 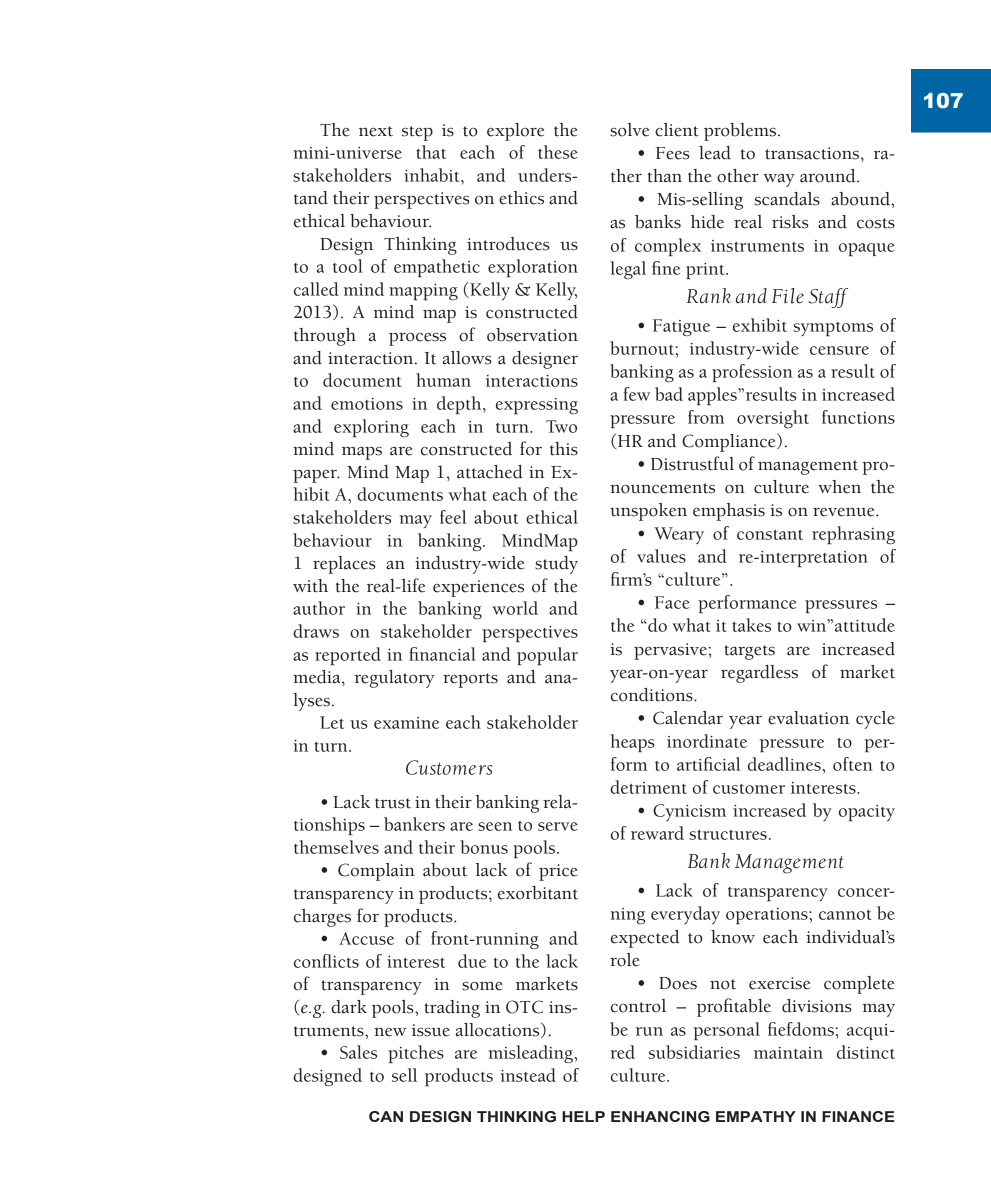 What do you see at coordinates (376, 872) in the document?
I see `Complain` at bounding box center [376, 872].
